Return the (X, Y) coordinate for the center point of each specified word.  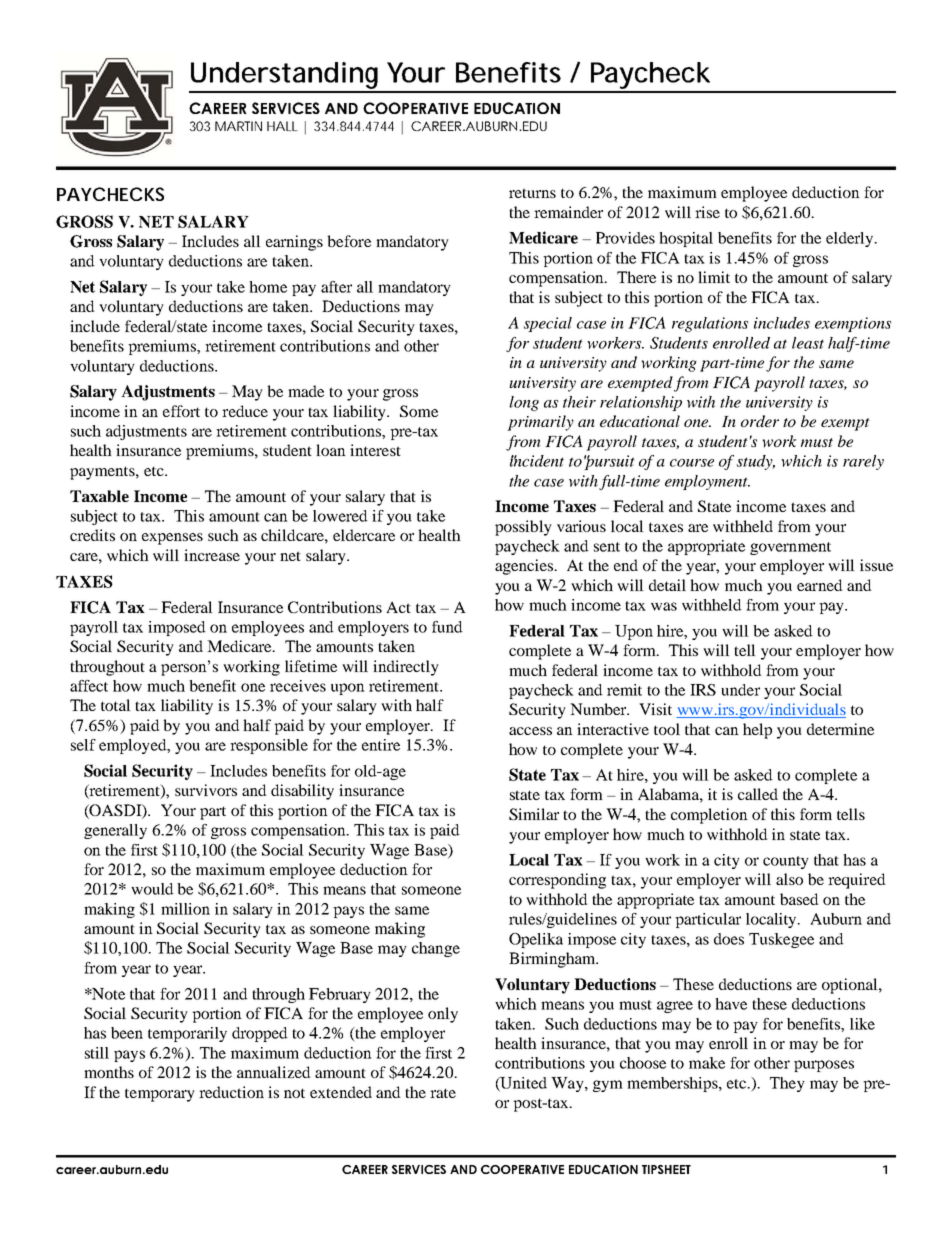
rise (707, 212)
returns (532, 193)
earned (820, 585)
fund (447, 627)
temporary (160, 1095)
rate (443, 1093)
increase (212, 555)
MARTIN (238, 126)
